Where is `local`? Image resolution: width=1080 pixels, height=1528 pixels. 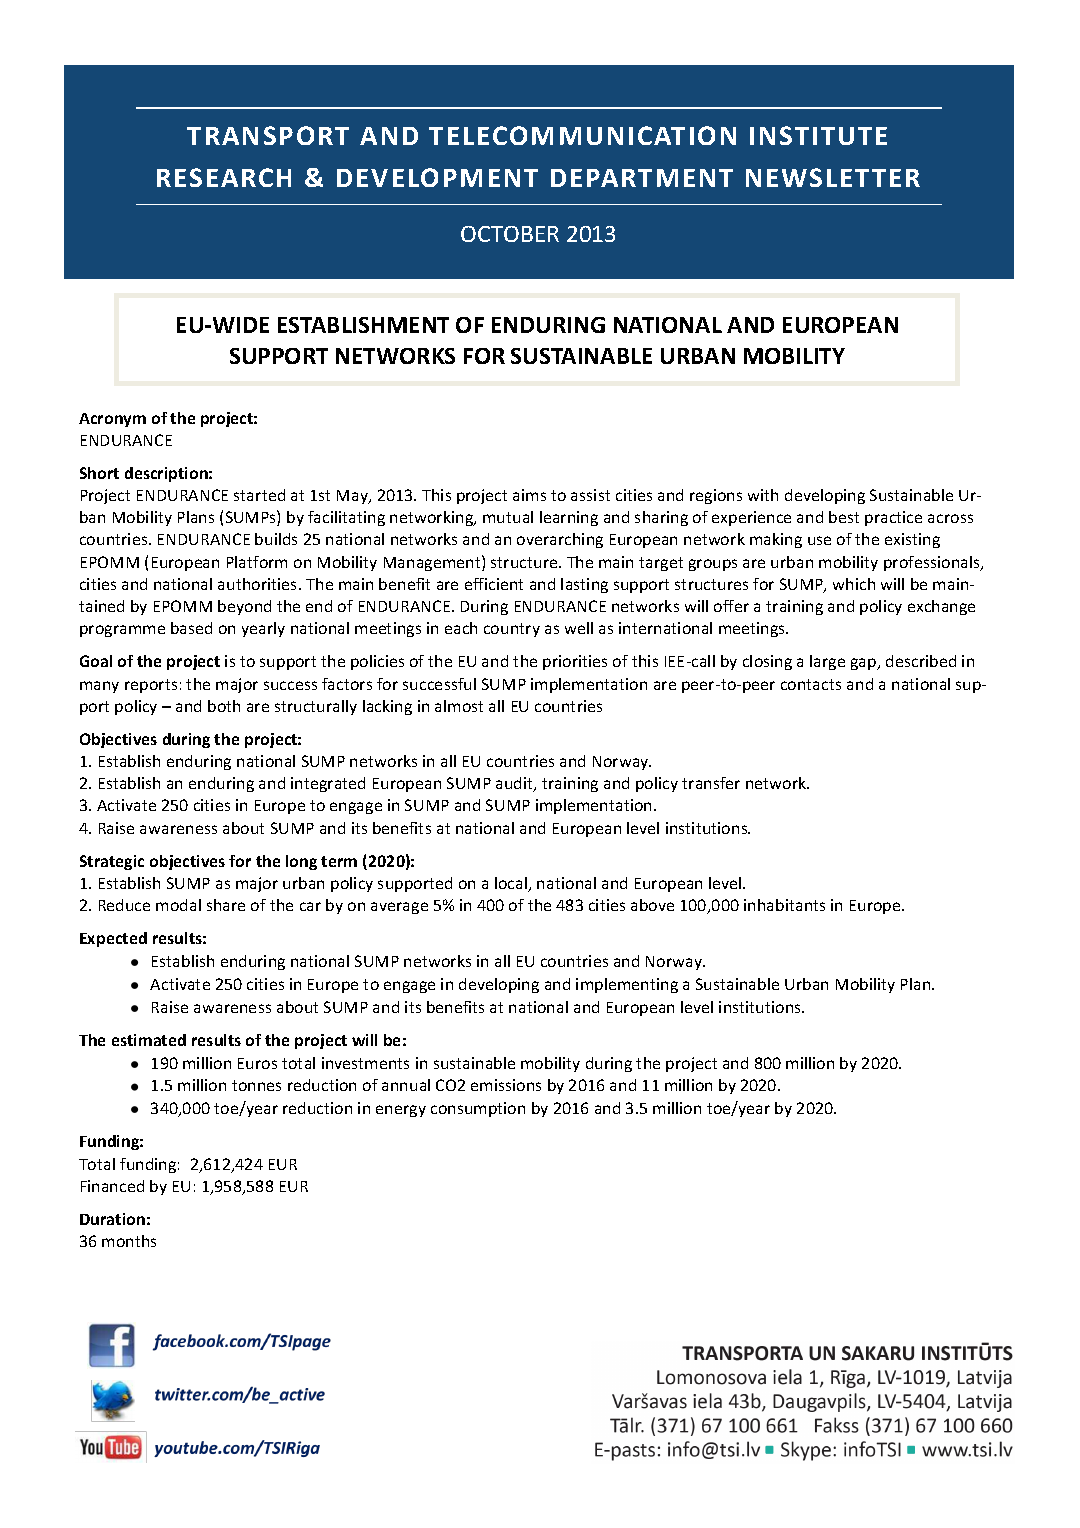 local is located at coordinates (512, 884).
